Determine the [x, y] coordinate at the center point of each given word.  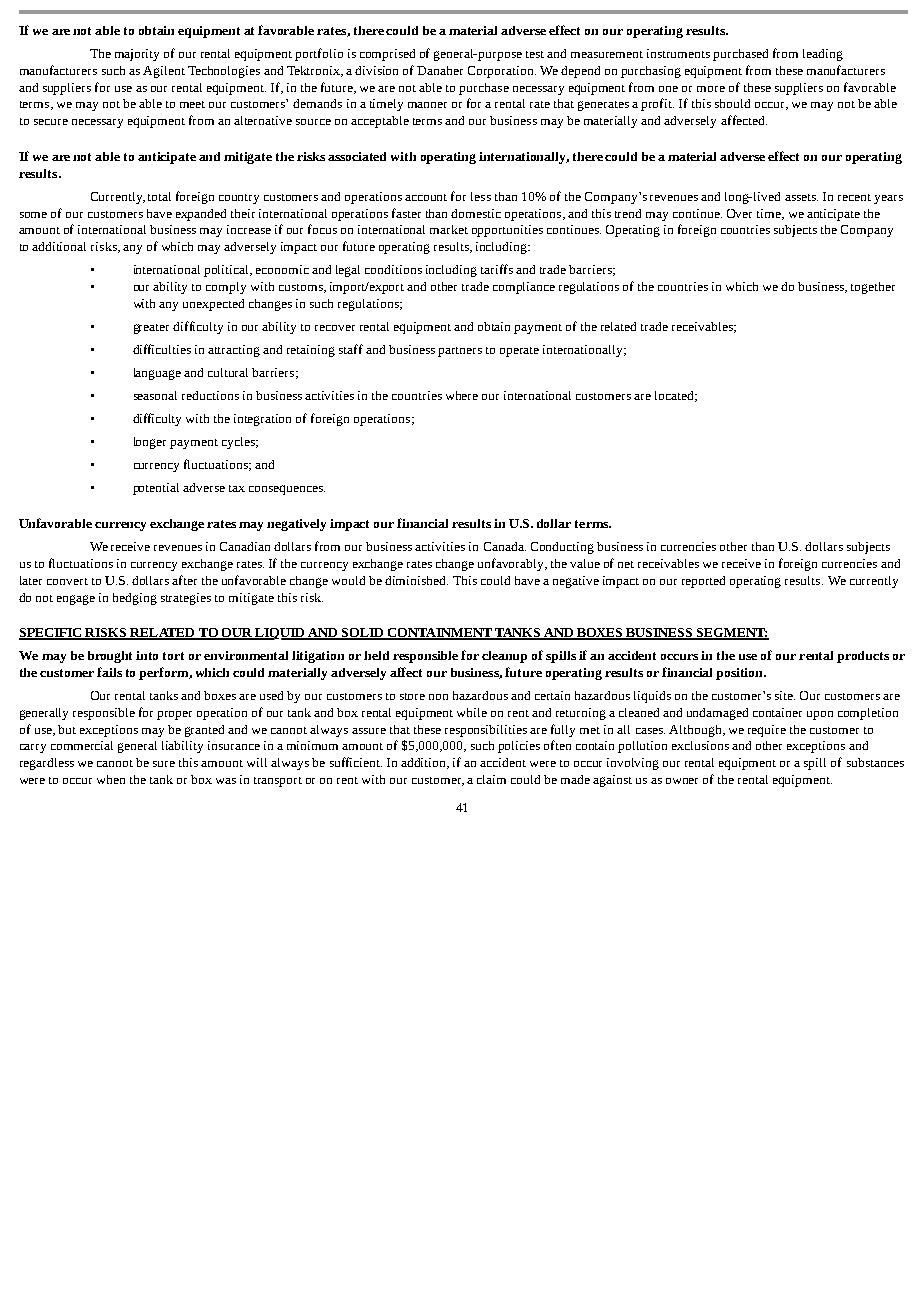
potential [156, 489]
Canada [505, 546]
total [159, 196]
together [873, 288]
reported [703, 582]
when [111, 779]
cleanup [504, 657]
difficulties [162, 349]
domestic [476, 213]
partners [460, 352]
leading [823, 55]
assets [801, 197]
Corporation [502, 72]
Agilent [164, 72]
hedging [135, 599]
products [863, 657]
